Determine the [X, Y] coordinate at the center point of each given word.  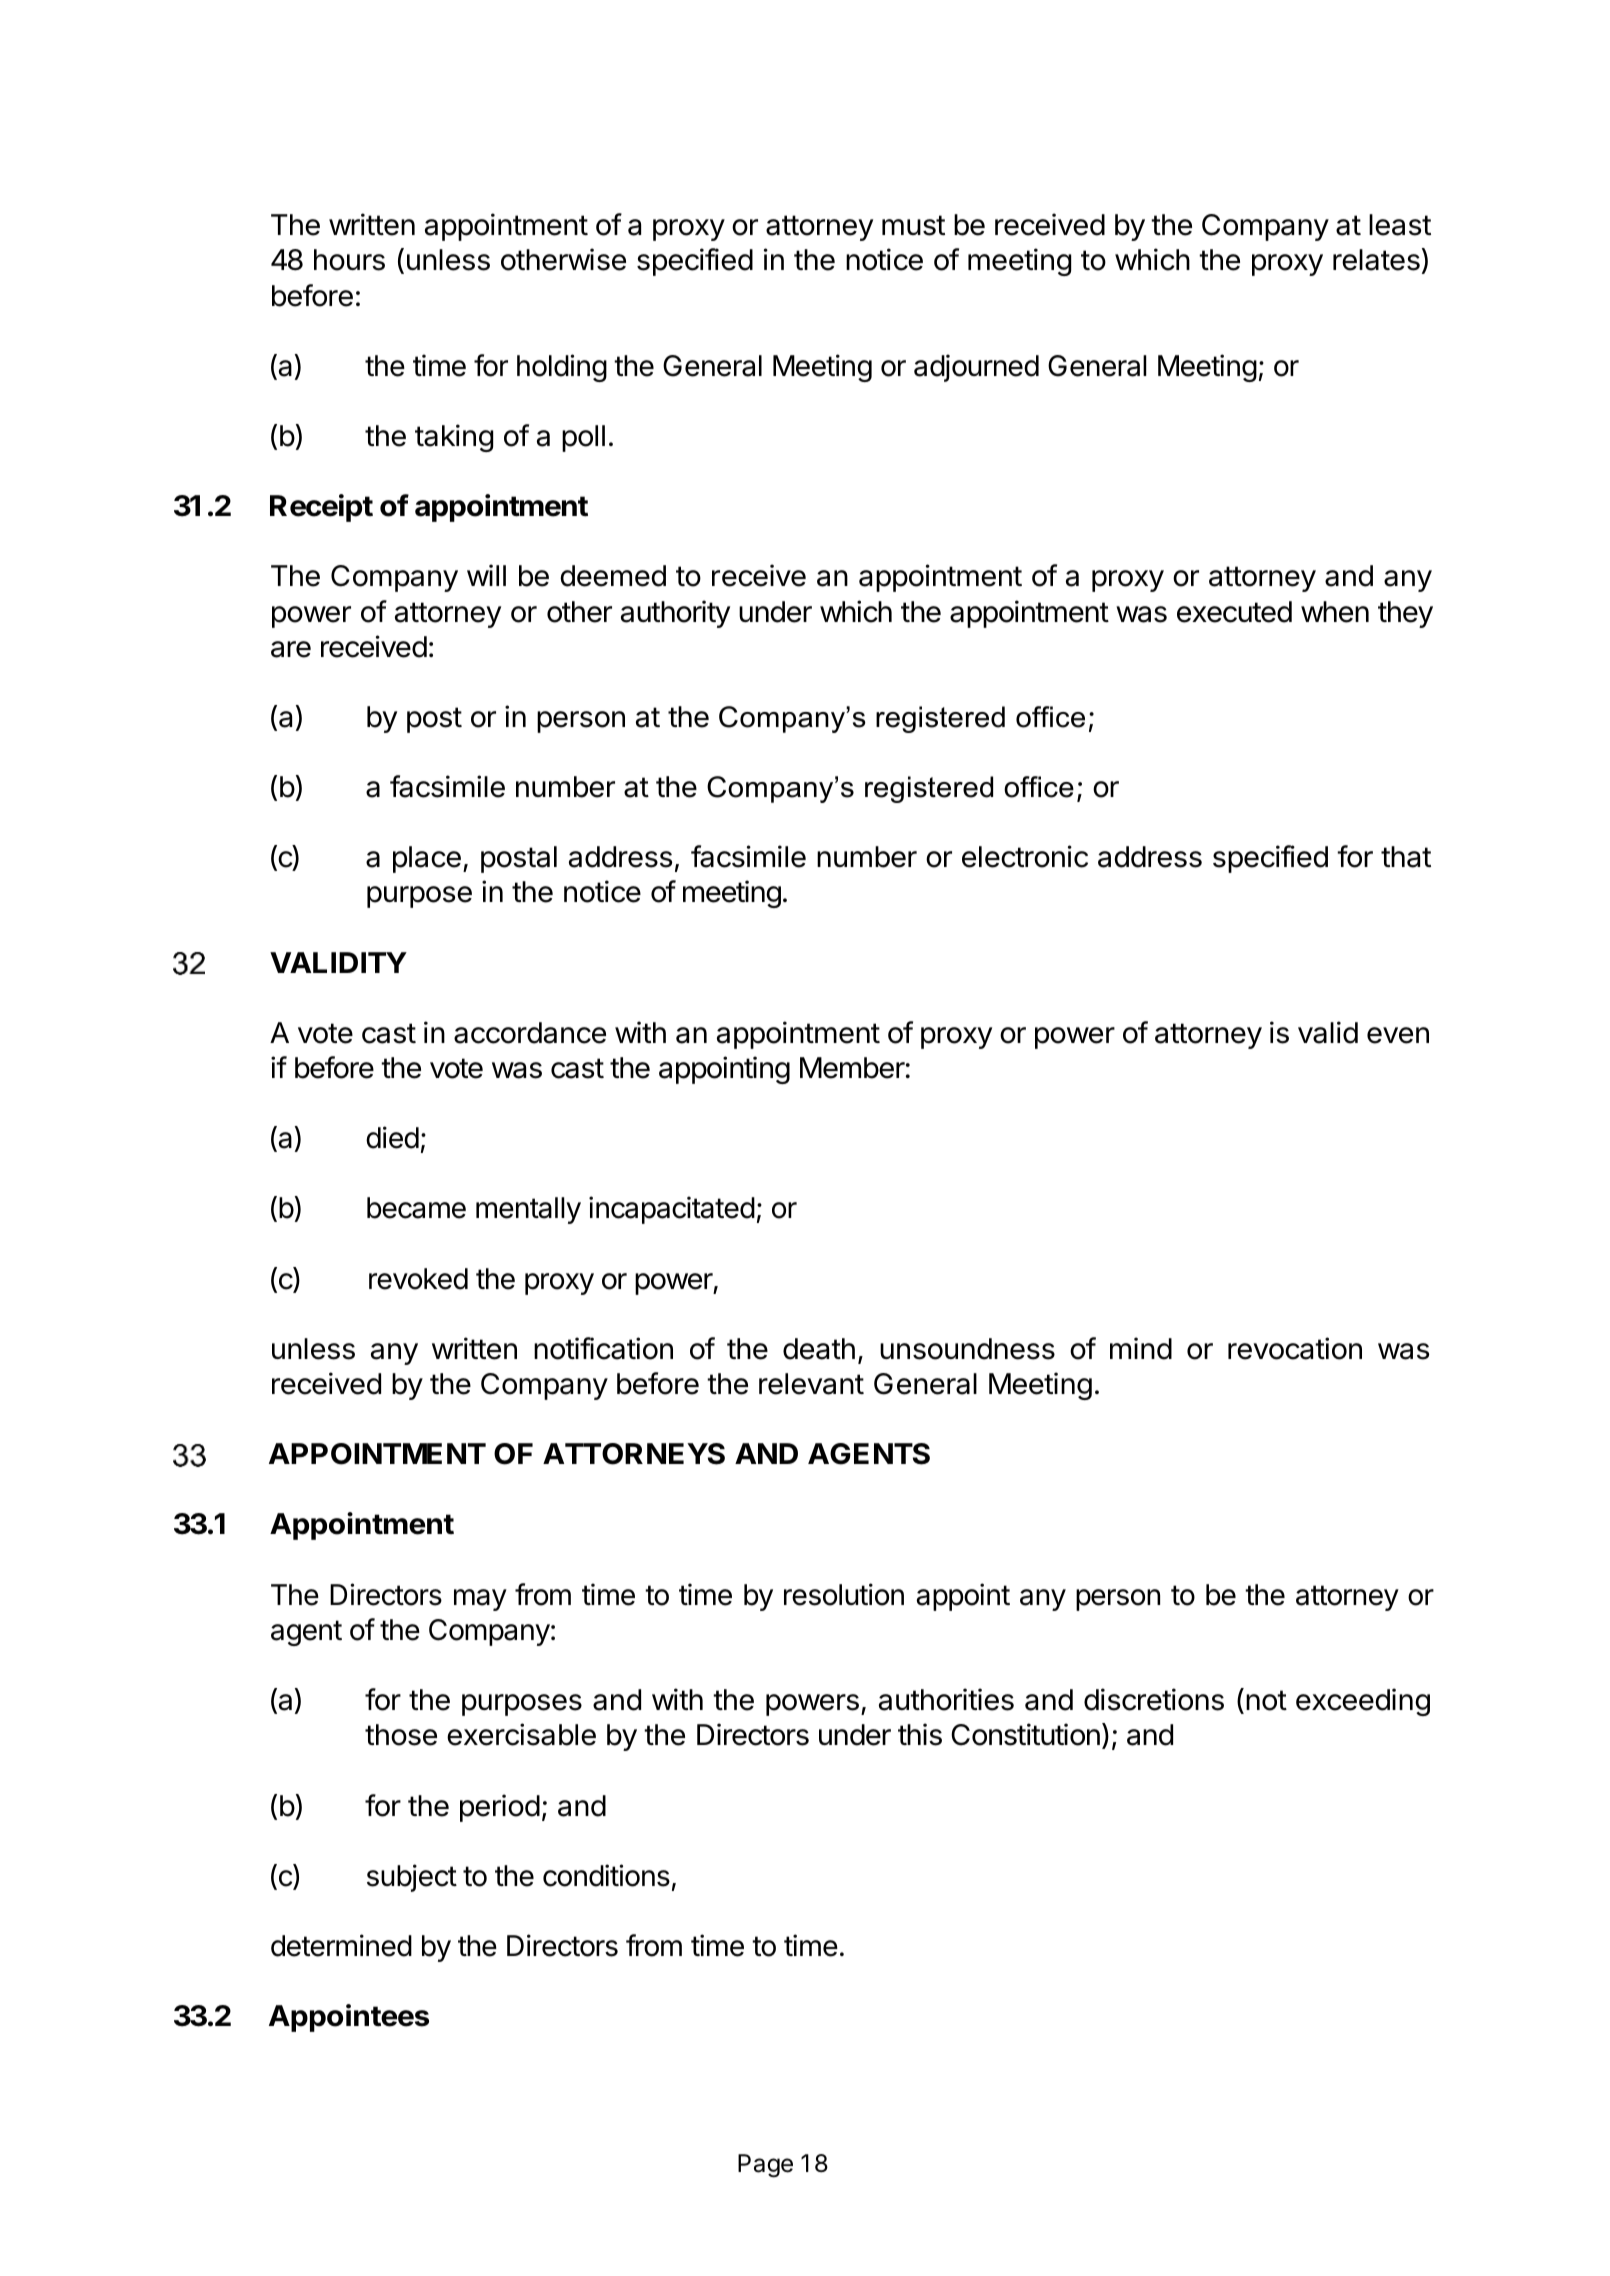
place [427, 859]
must [913, 225]
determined [341, 1945]
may [480, 1600]
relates [1376, 260]
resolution [844, 1594]
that [1406, 857]
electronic [1025, 856]
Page [765, 2166]
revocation [1295, 1348]
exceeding [1363, 1702]
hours [349, 260]
